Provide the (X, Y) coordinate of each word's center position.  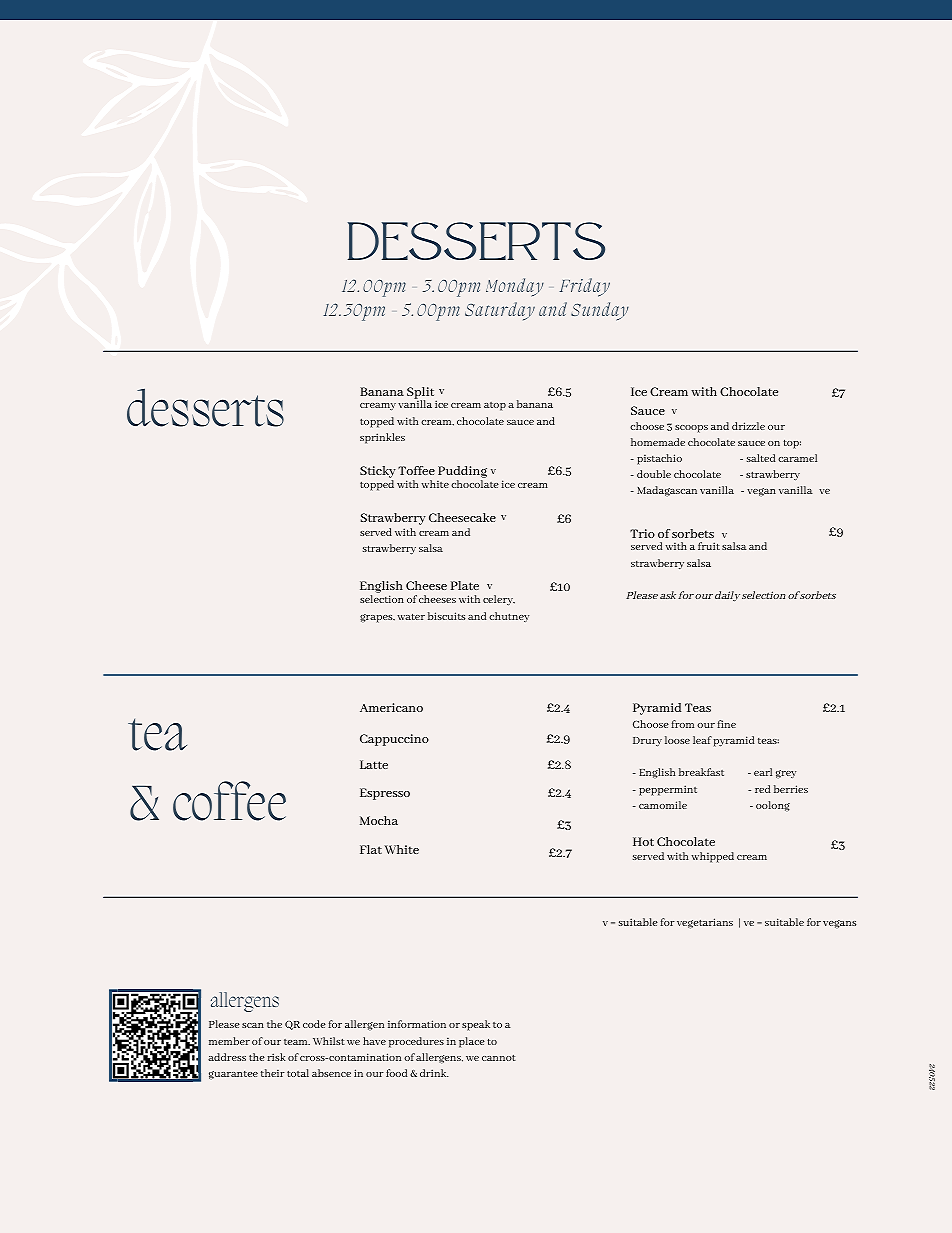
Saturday (500, 311)
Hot (643, 841)
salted (761, 458)
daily (727, 596)
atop (495, 406)
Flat (371, 849)
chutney (509, 617)
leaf (702, 740)
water (411, 616)
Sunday (600, 311)
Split (422, 394)
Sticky (378, 473)
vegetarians (705, 923)
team (297, 1042)
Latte (374, 764)
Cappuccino (394, 740)
